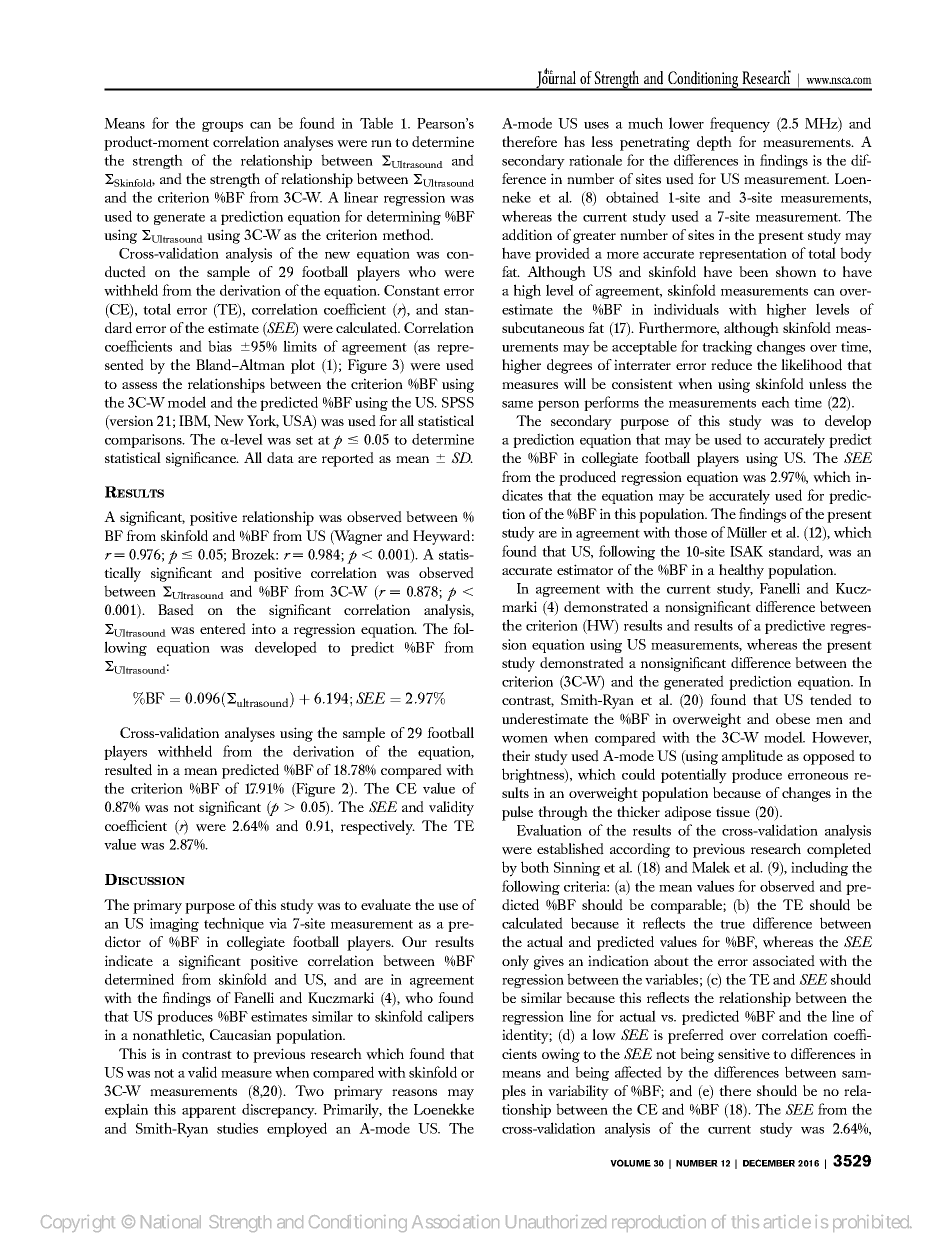 This page has width=952, height=1233. What do you see at coordinates (740, 125) in the page?
I see `frequency` at bounding box center [740, 125].
